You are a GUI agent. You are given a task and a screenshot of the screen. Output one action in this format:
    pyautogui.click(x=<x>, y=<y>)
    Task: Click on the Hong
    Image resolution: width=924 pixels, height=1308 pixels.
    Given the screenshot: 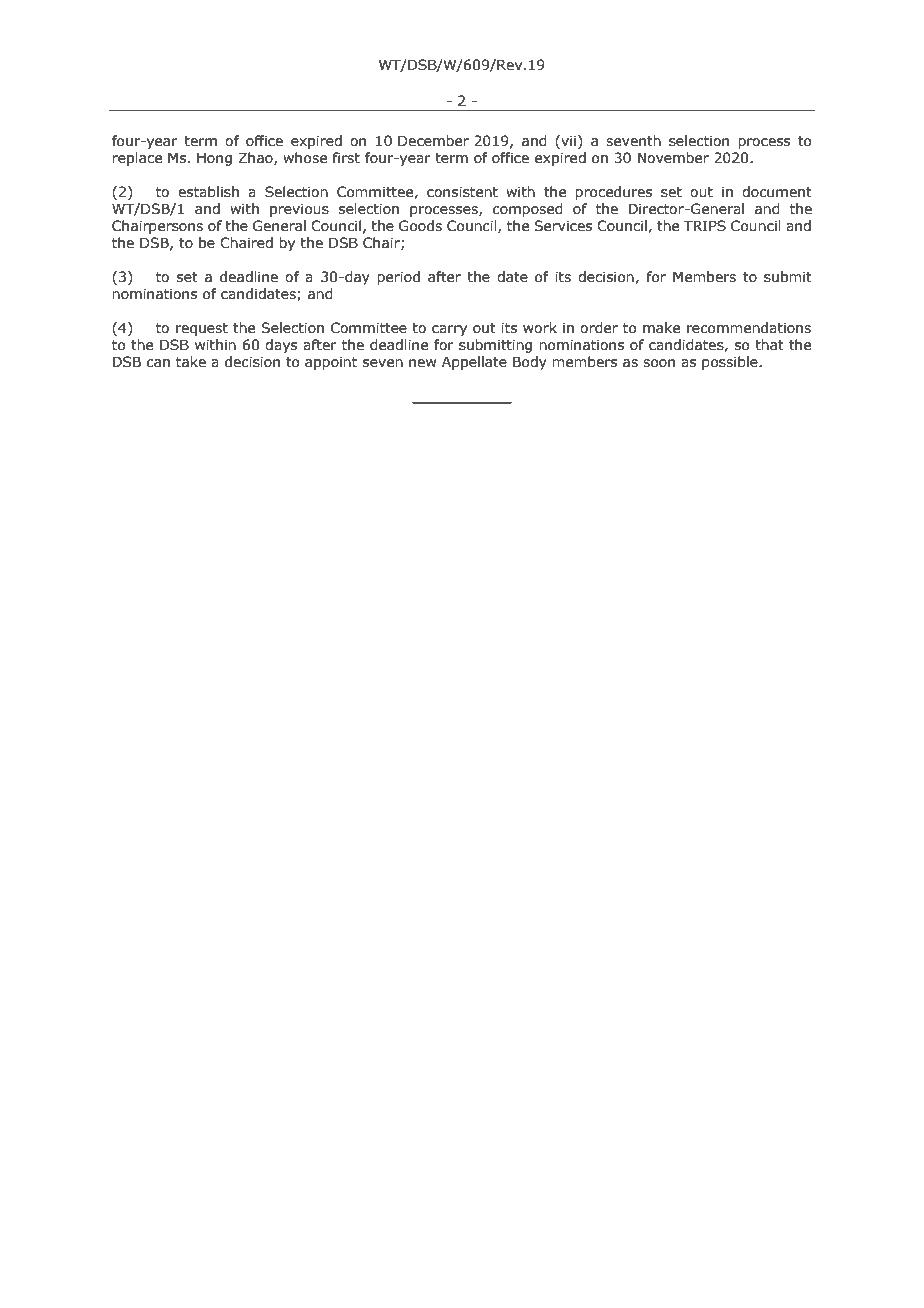 What is the action you would take?
    pyautogui.click(x=214, y=159)
